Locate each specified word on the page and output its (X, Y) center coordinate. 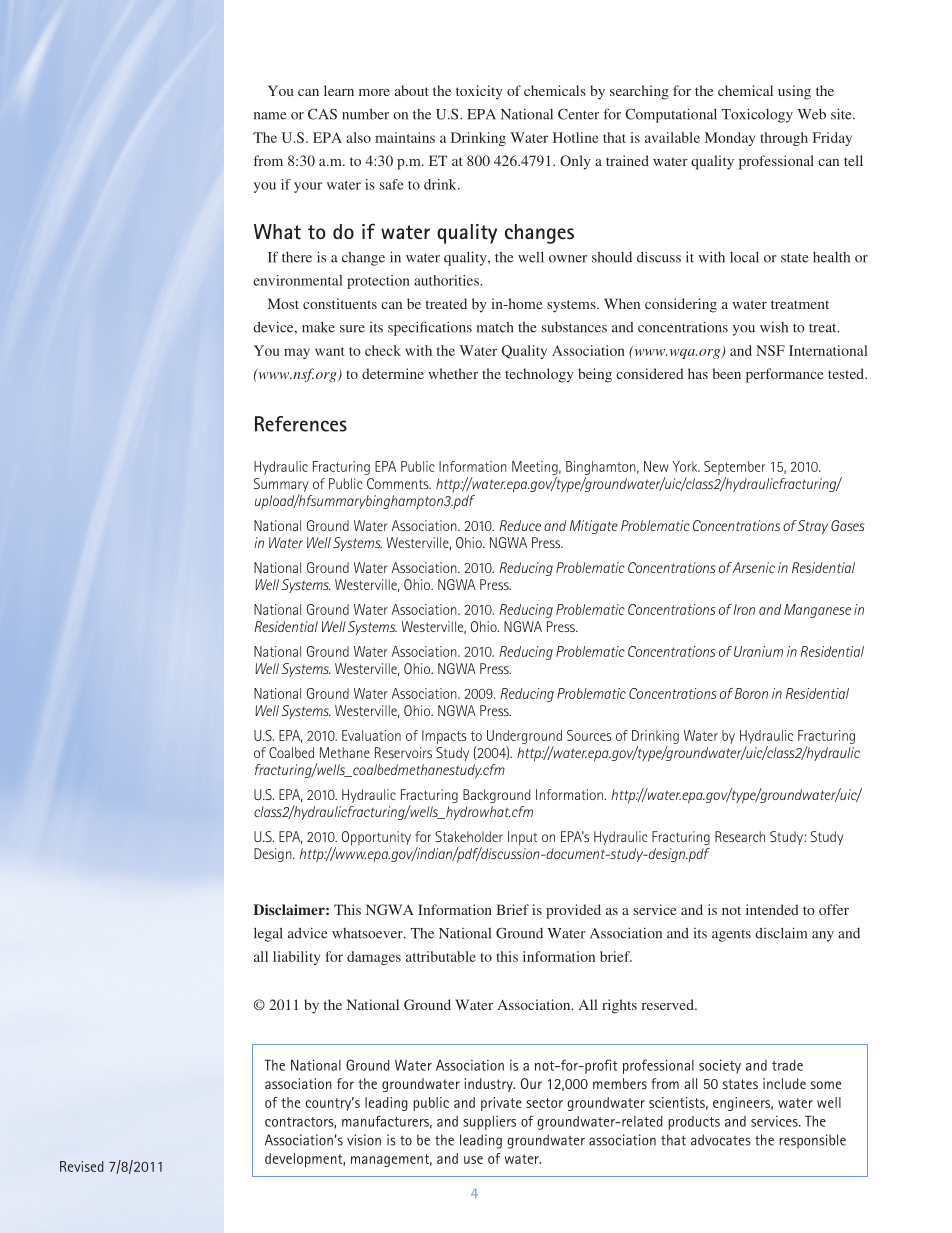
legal (268, 934)
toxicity (479, 92)
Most (283, 303)
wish (774, 327)
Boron (751, 693)
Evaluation (371, 735)
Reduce (520, 525)
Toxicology (757, 115)
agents (731, 935)
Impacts (444, 737)
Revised (82, 1166)
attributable (441, 956)
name (270, 116)
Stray (813, 527)
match (494, 327)
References (301, 424)
